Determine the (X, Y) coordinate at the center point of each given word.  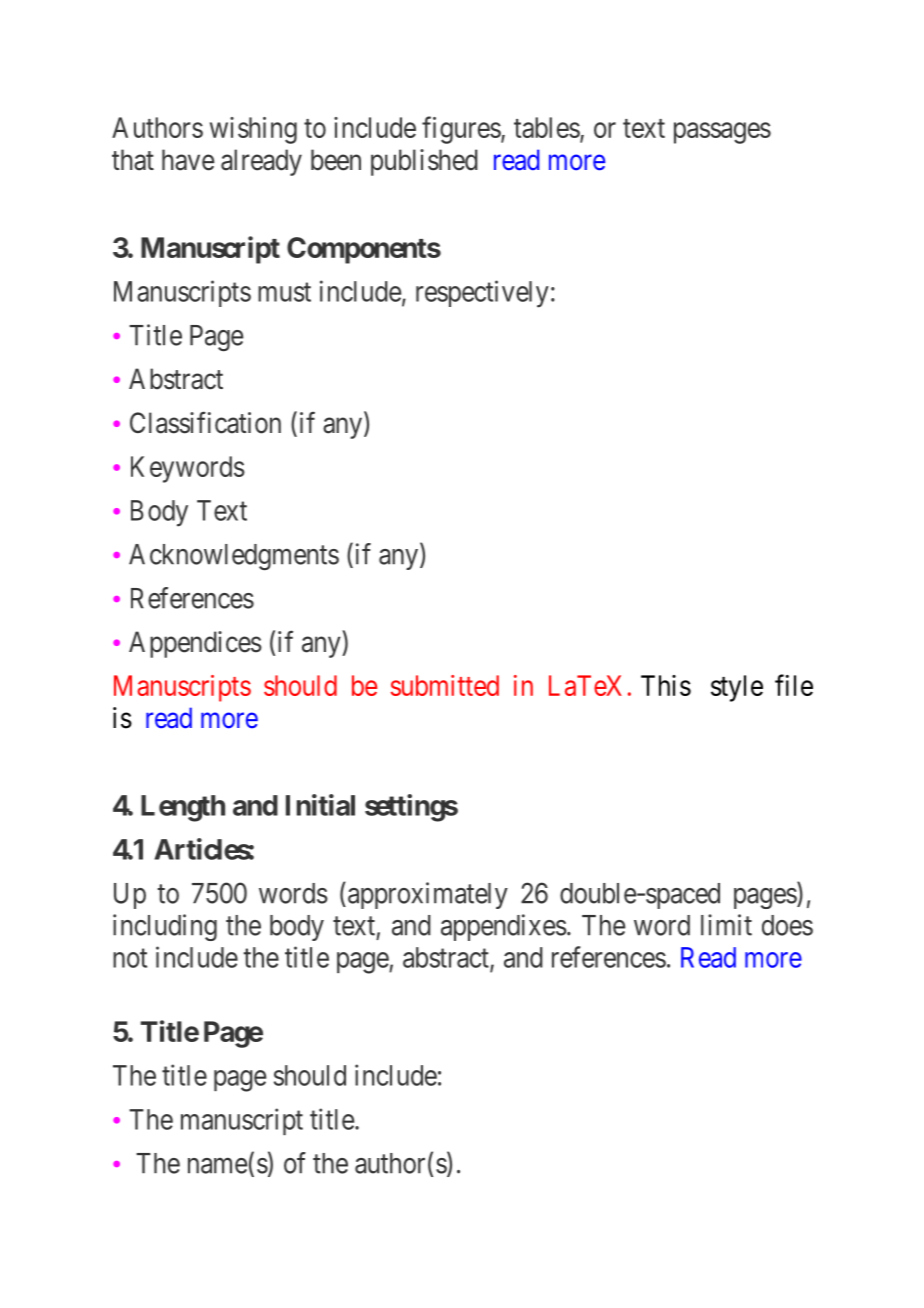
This (666, 685)
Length (183, 808)
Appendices (195, 644)
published (424, 162)
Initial (320, 805)
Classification (205, 422)
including (165, 927)
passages (722, 133)
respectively (482, 294)
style (737, 688)
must (284, 292)
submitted (445, 685)
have (188, 160)
